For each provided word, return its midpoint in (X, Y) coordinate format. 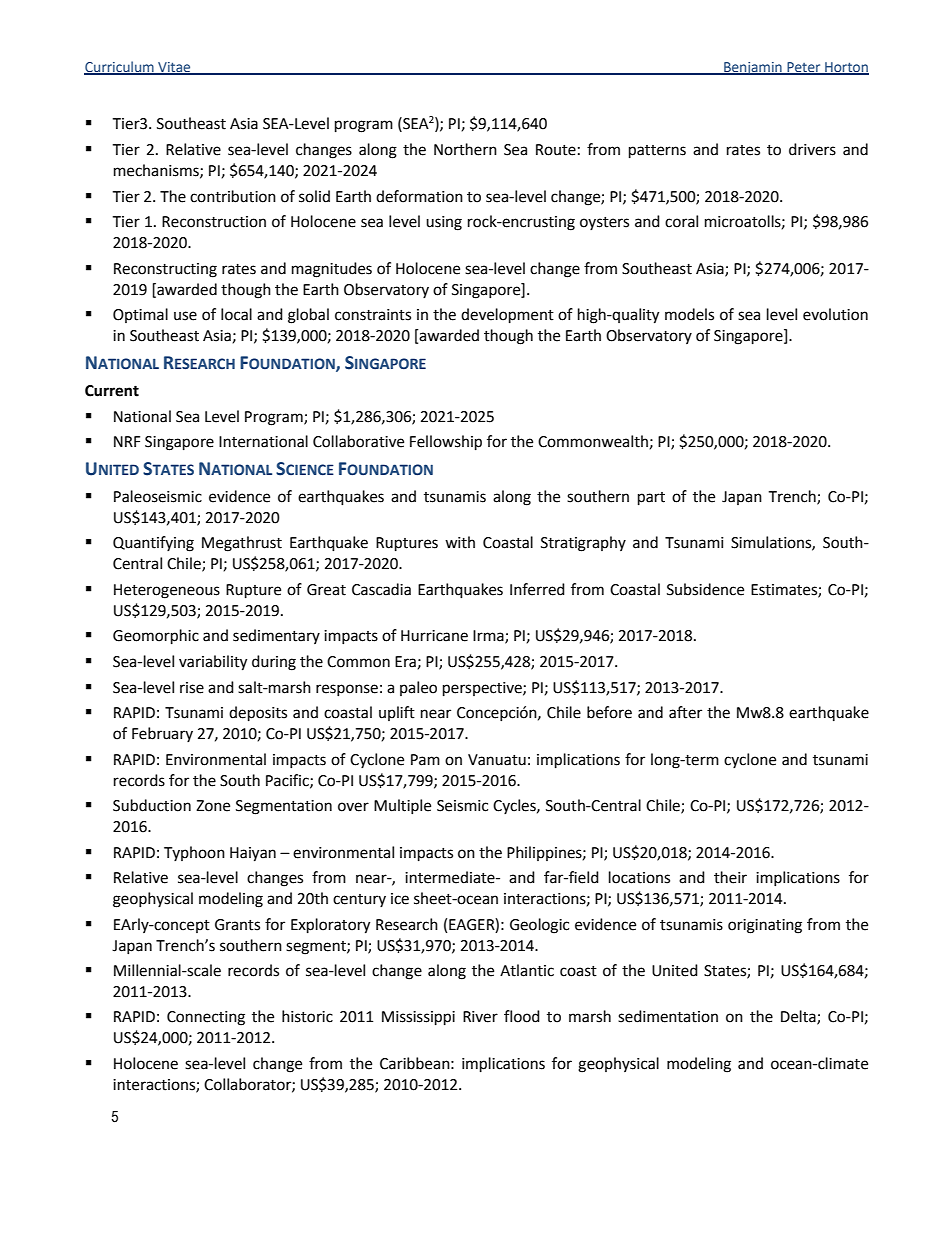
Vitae (174, 68)
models (689, 314)
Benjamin (753, 68)
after (685, 712)
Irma (489, 637)
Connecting (206, 1018)
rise (192, 688)
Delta (799, 1017)
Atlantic (527, 970)
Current (112, 391)
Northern (465, 149)
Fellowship (446, 443)
